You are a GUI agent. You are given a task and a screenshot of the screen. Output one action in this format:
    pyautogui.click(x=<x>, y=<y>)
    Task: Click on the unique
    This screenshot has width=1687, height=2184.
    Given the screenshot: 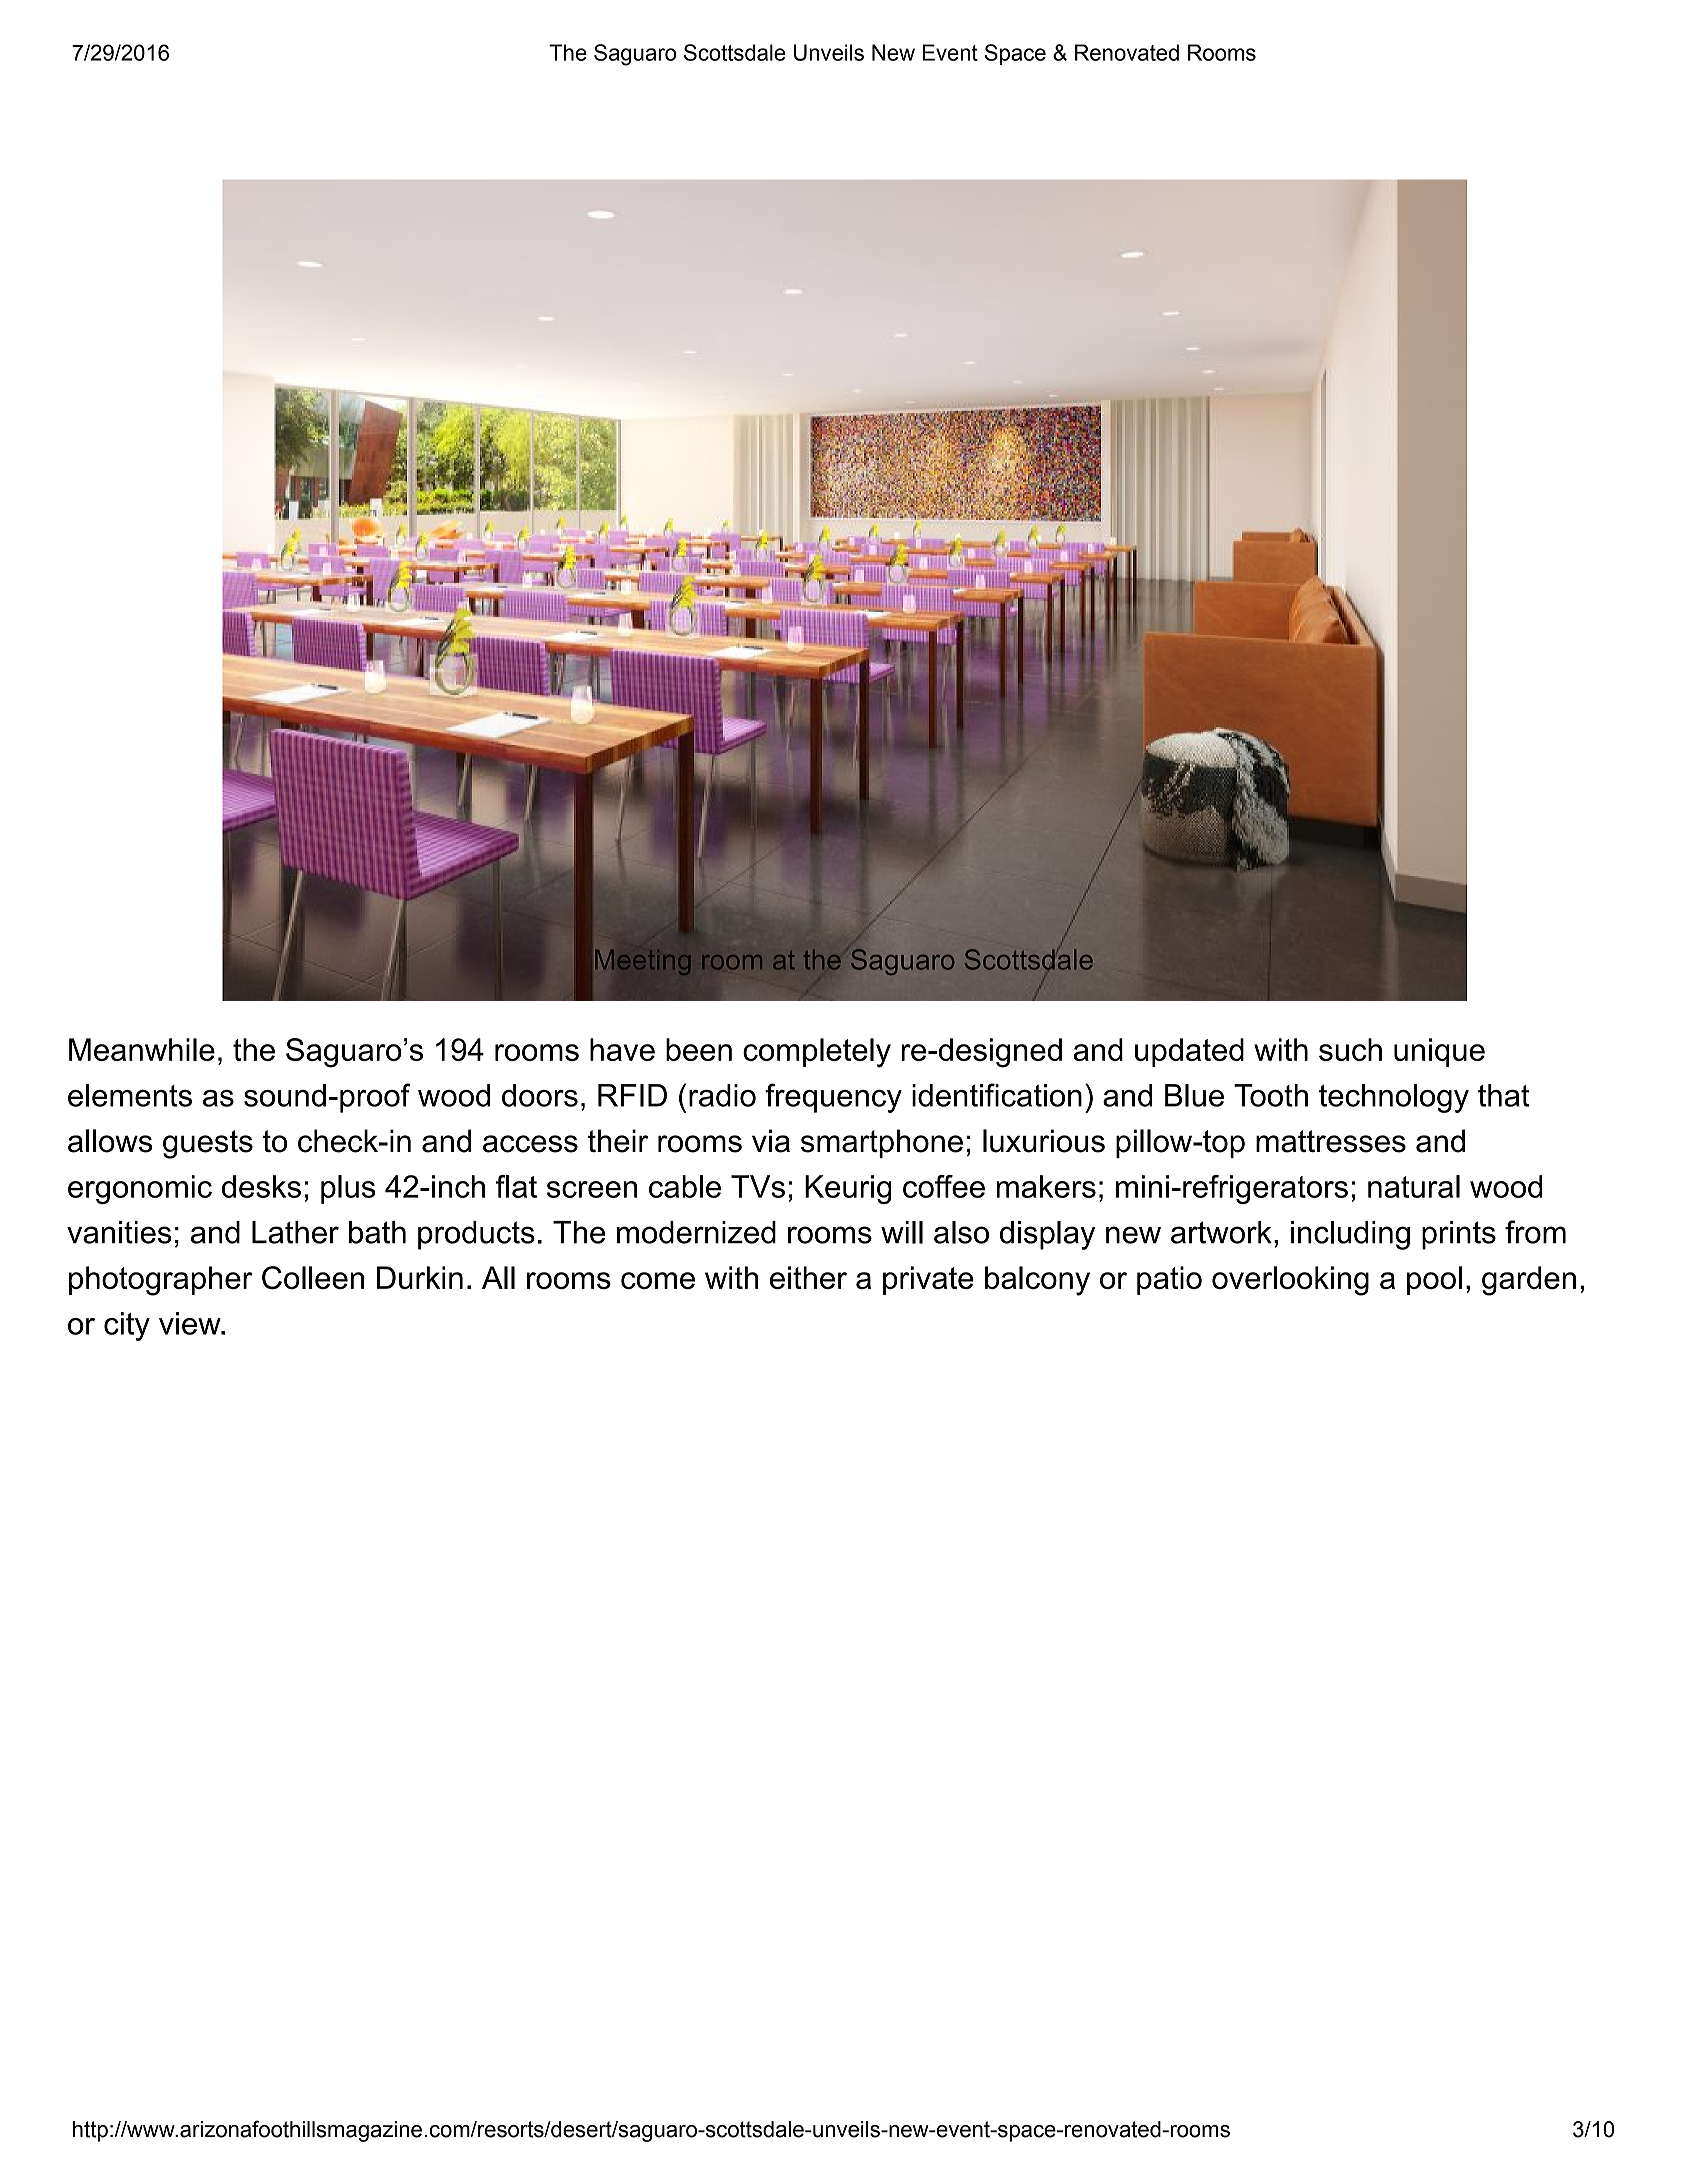 What is the action you would take?
    pyautogui.click(x=1439, y=1052)
